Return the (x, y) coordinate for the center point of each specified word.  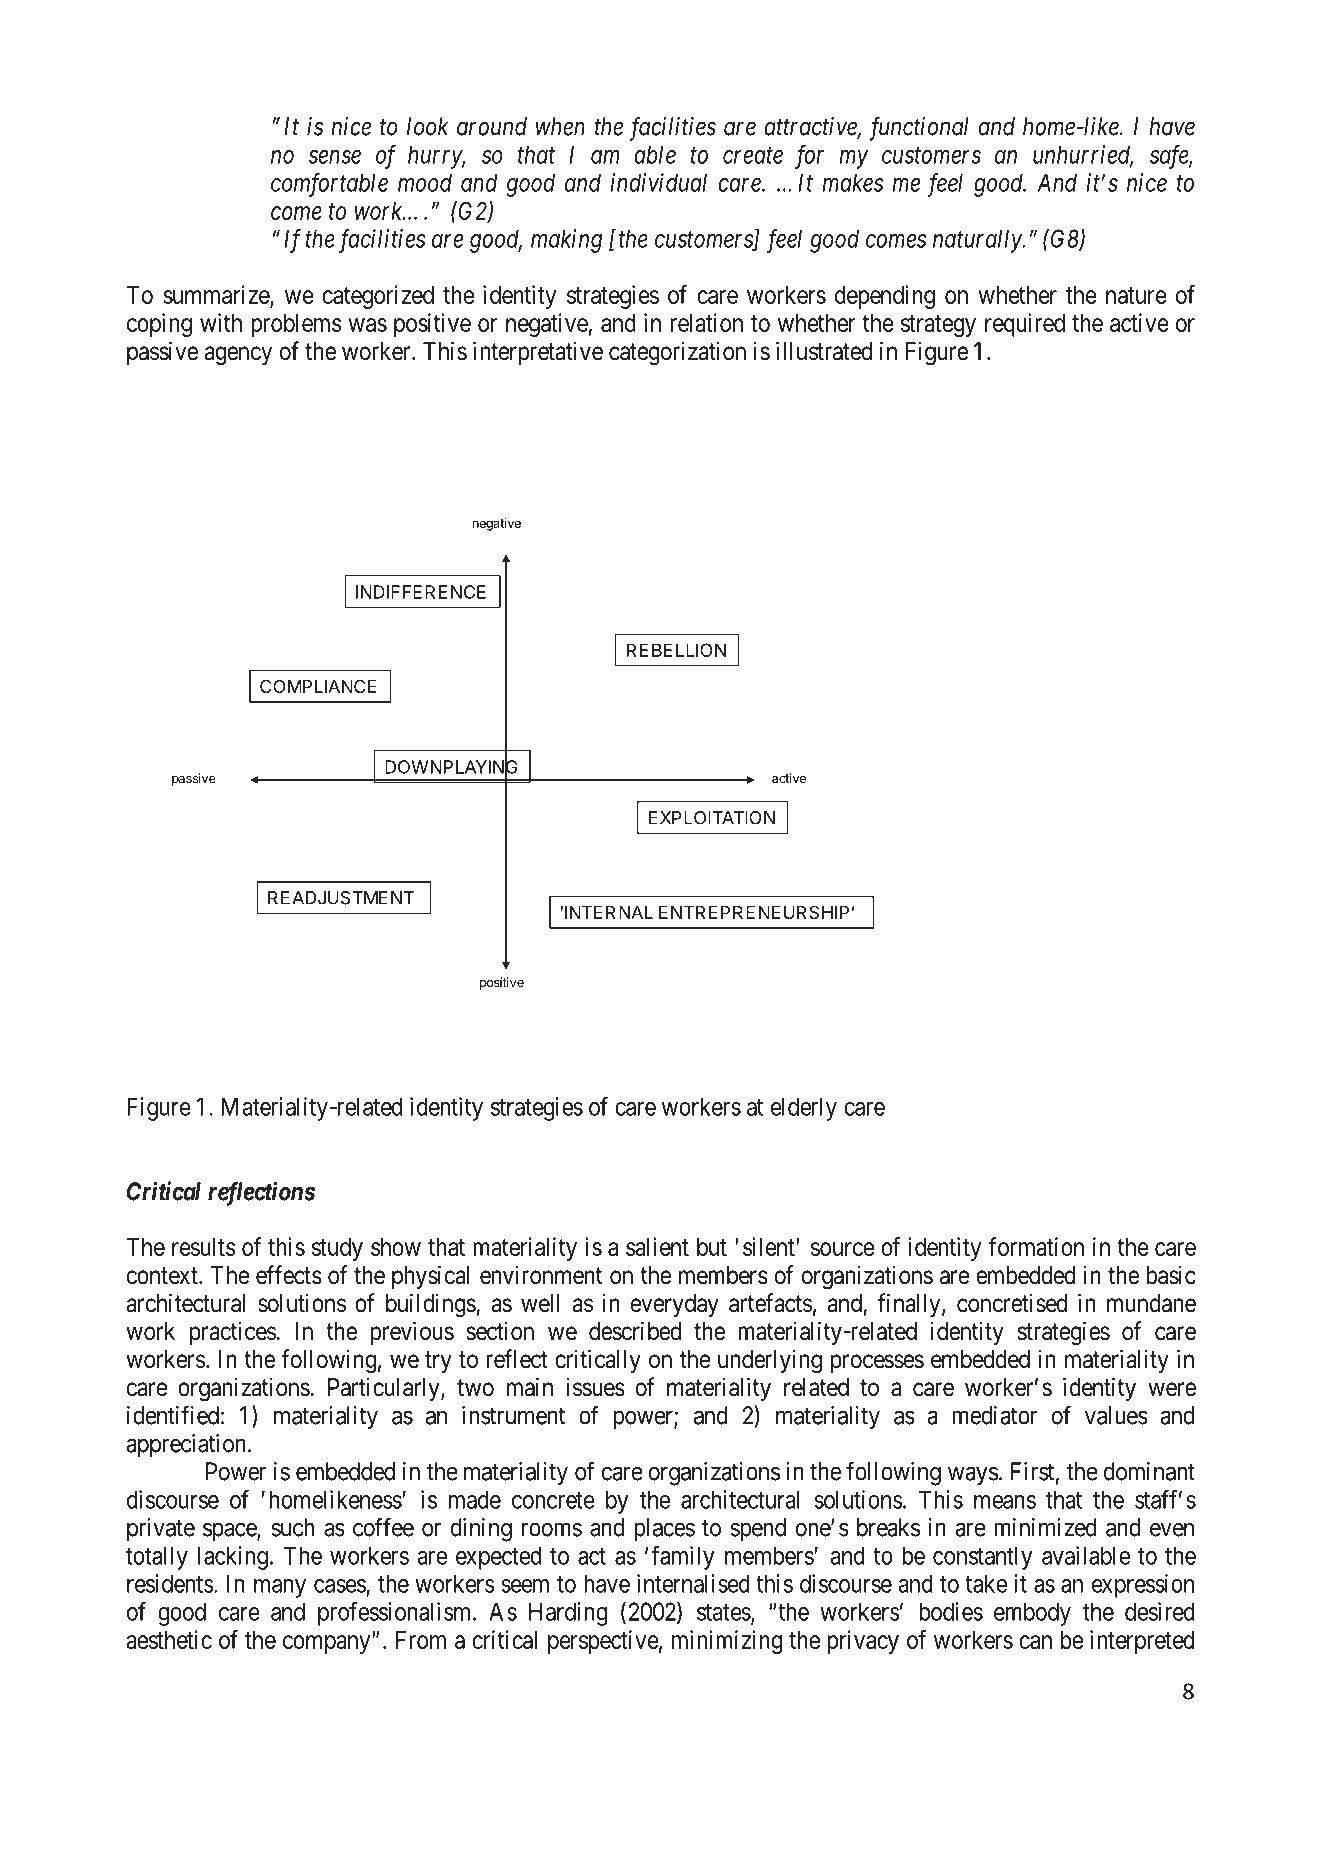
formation (1036, 1246)
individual (658, 182)
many (280, 1588)
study (337, 1249)
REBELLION (676, 650)
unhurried (1083, 155)
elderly (804, 1109)
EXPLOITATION (712, 818)
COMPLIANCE (318, 686)
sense (335, 157)
